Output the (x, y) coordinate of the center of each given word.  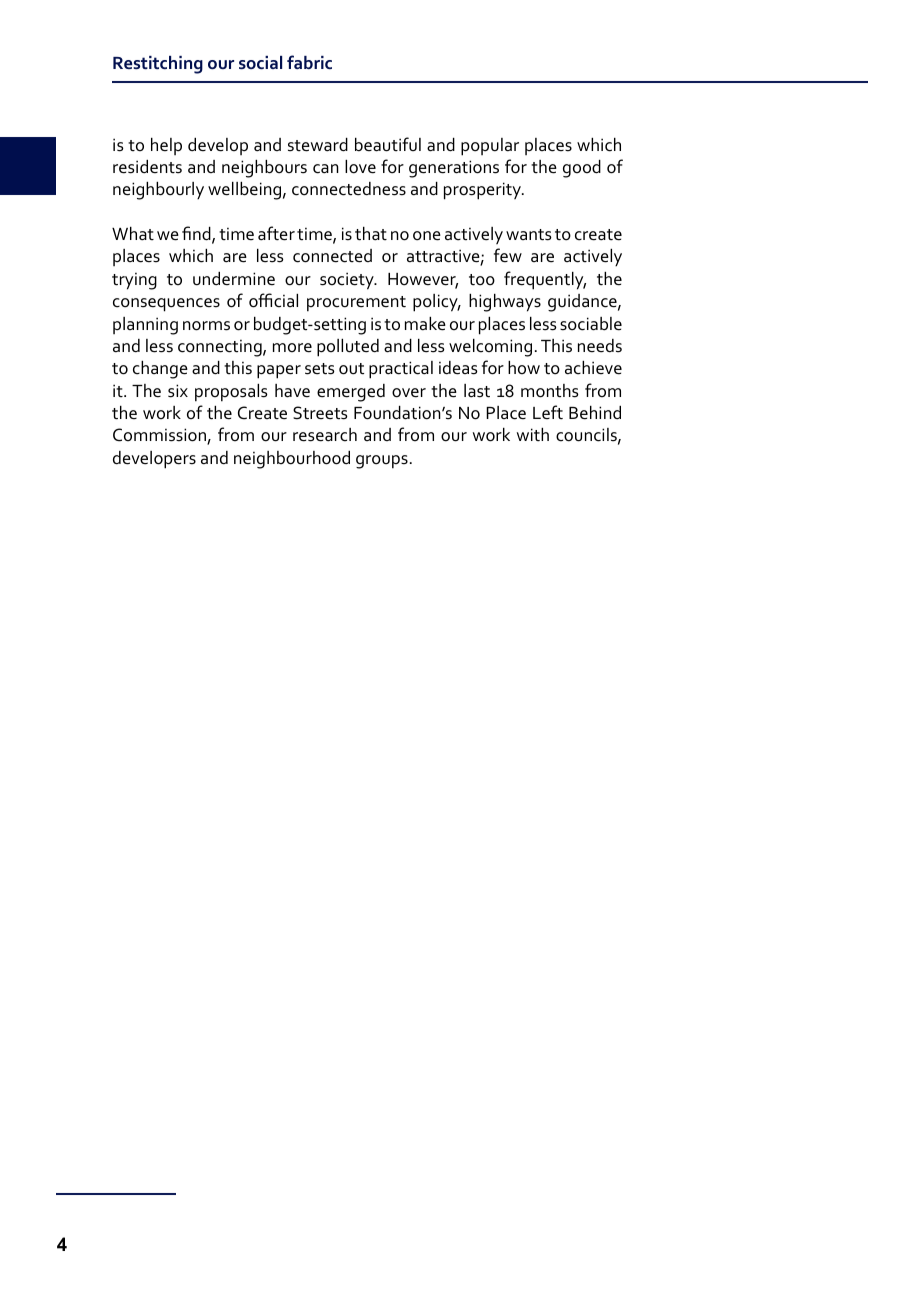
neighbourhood (292, 460)
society (348, 281)
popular (490, 147)
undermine (234, 279)
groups (382, 462)
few (508, 255)
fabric (309, 62)
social (260, 62)
